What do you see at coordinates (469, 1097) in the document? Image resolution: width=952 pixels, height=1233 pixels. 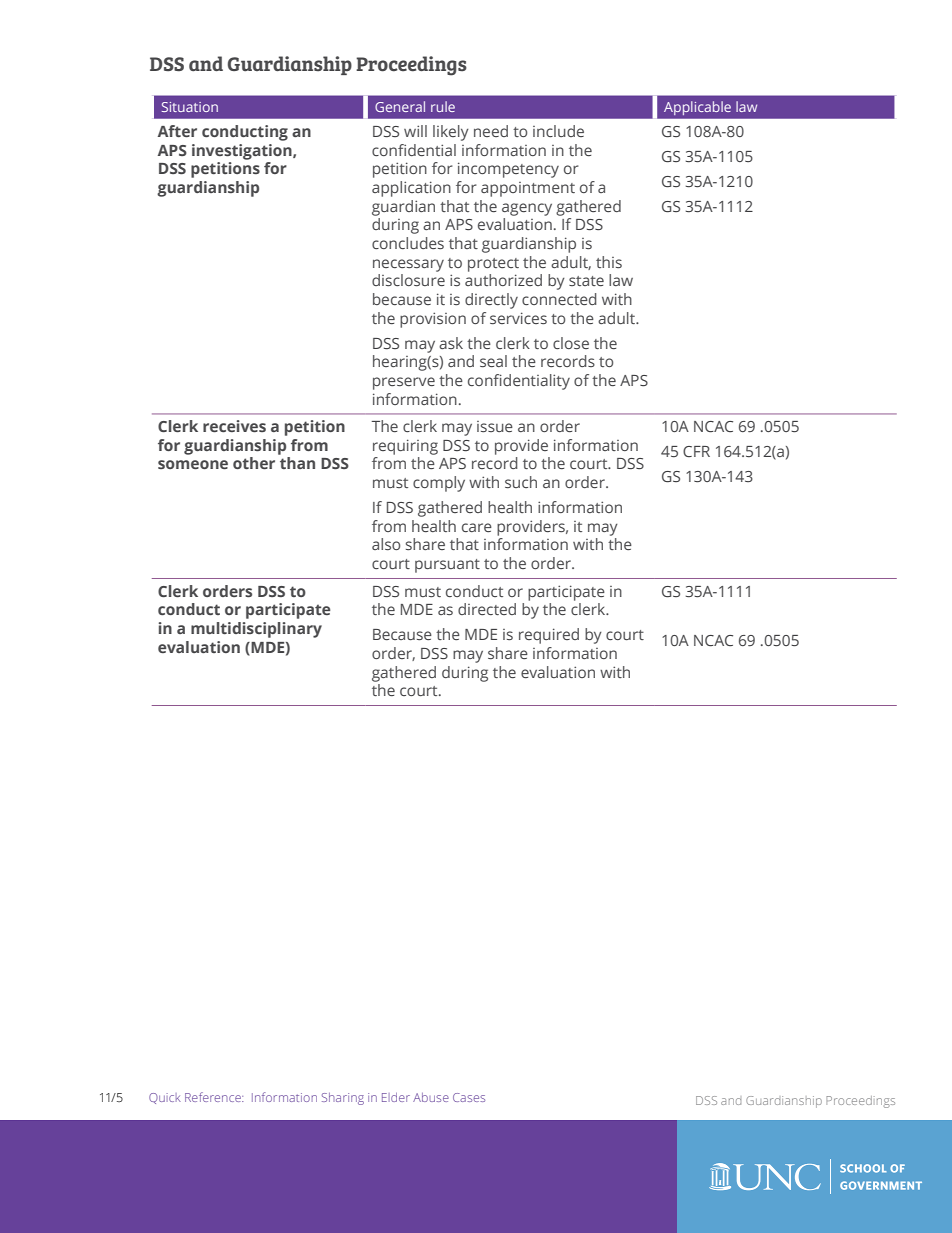 I see `Cases` at bounding box center [469, 1097].
